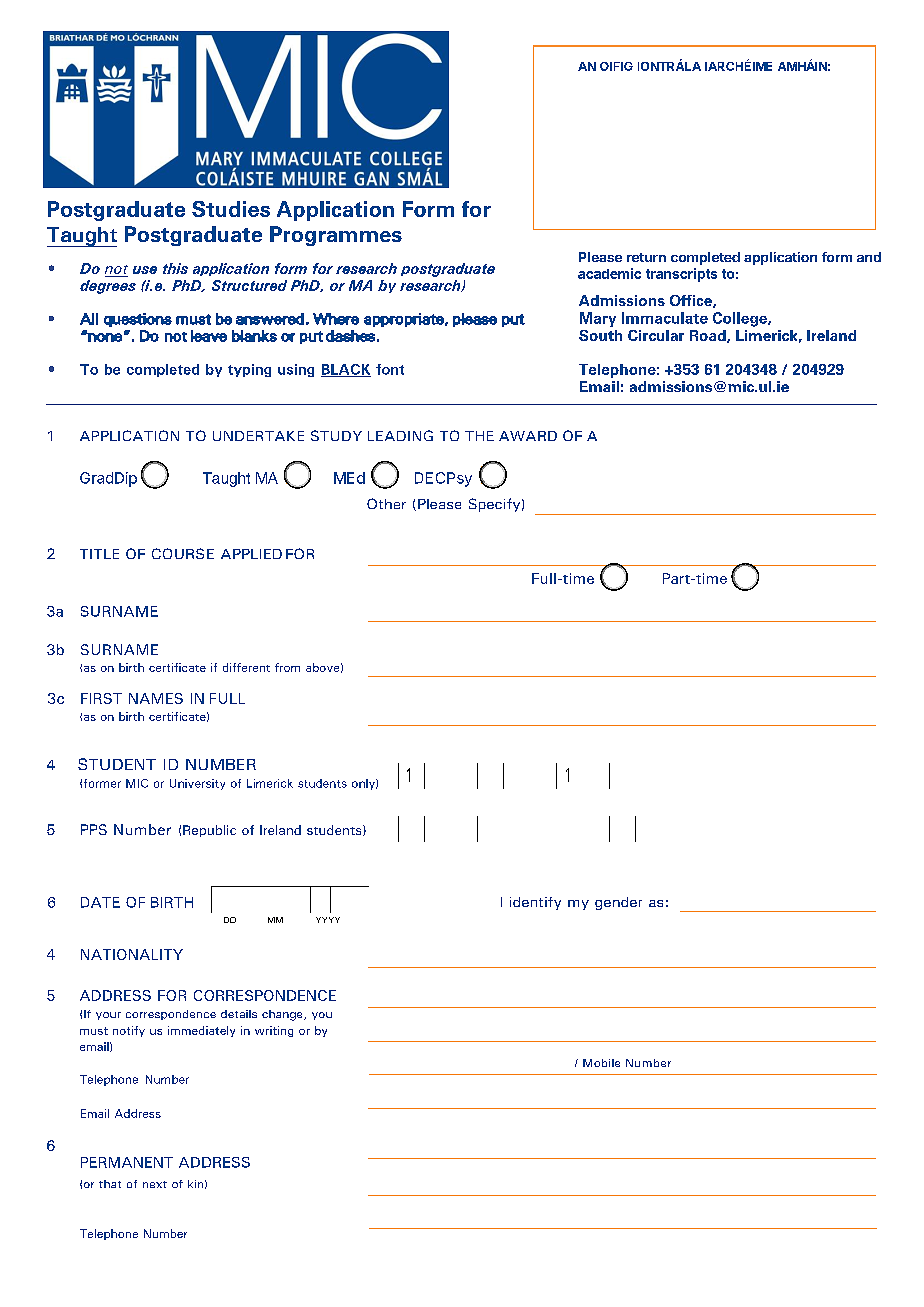 The width and height of the document is (924, 1307). I want to click on Mobile, so click(601, 1063).
